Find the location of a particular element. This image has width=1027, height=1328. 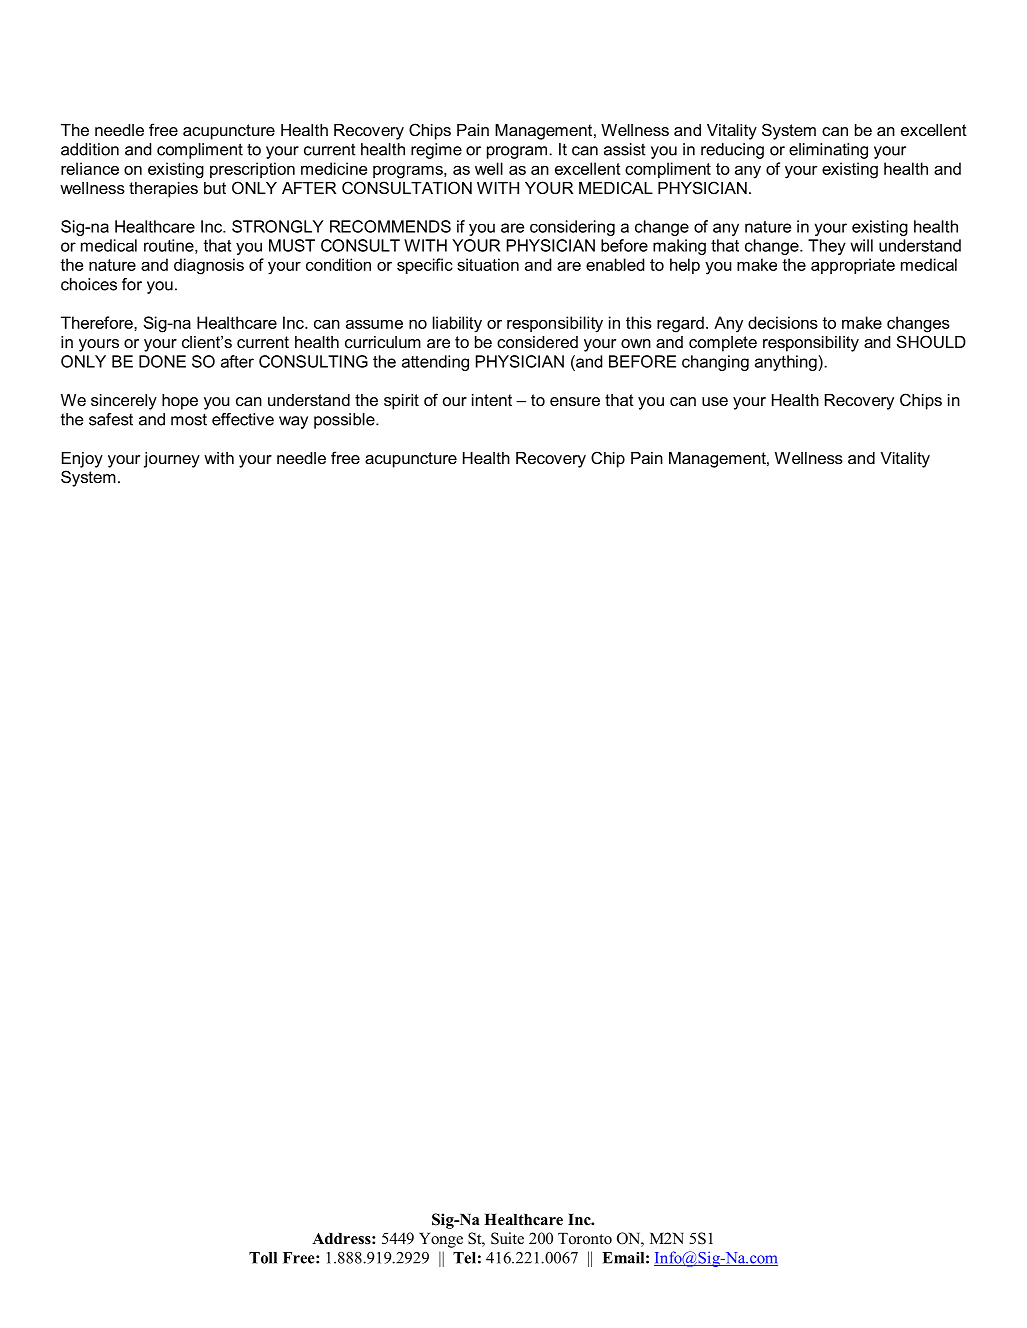

intent is located at coordinates (492, 400).
